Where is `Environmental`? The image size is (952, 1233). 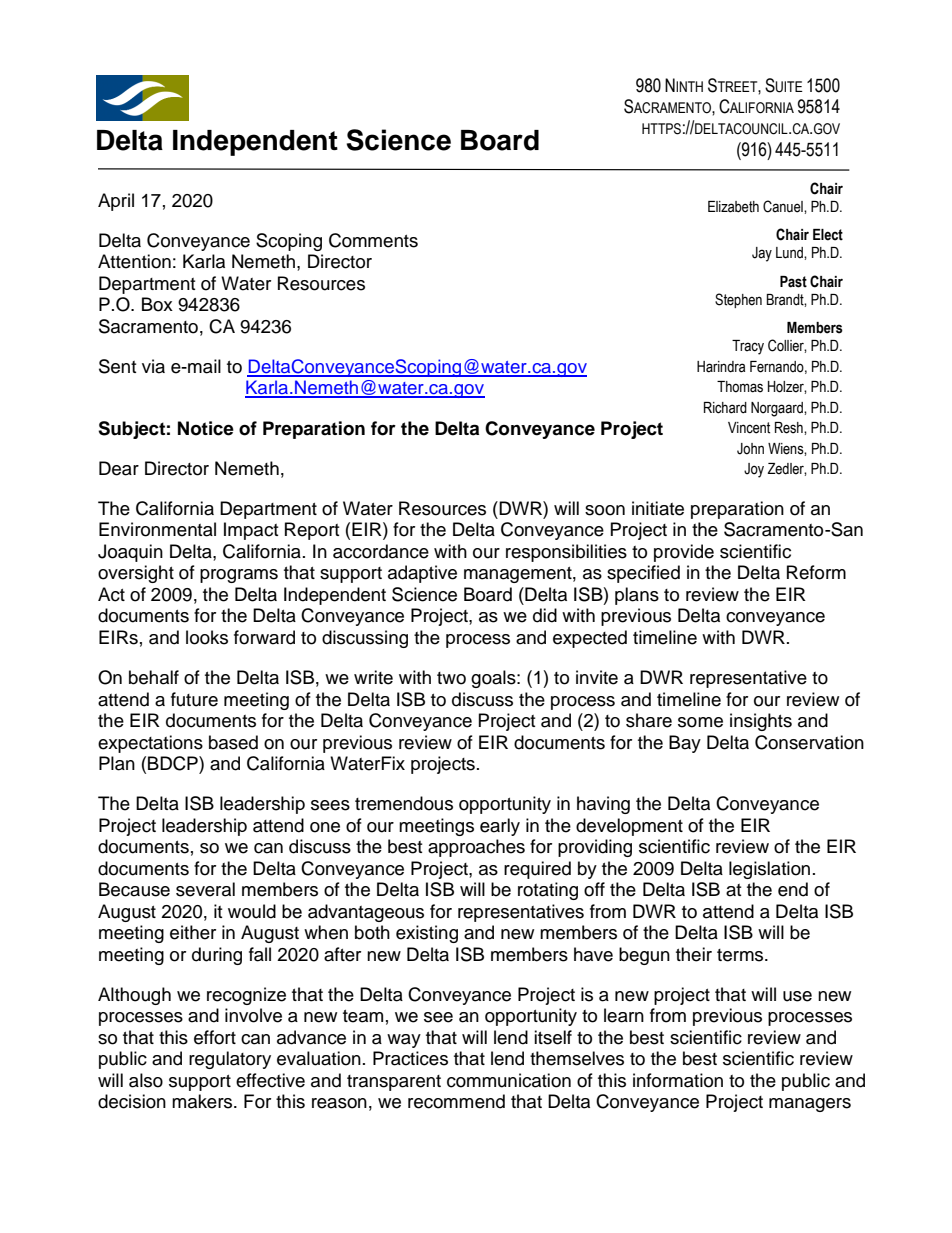 Environmental is located at coordinates (157, 529).
